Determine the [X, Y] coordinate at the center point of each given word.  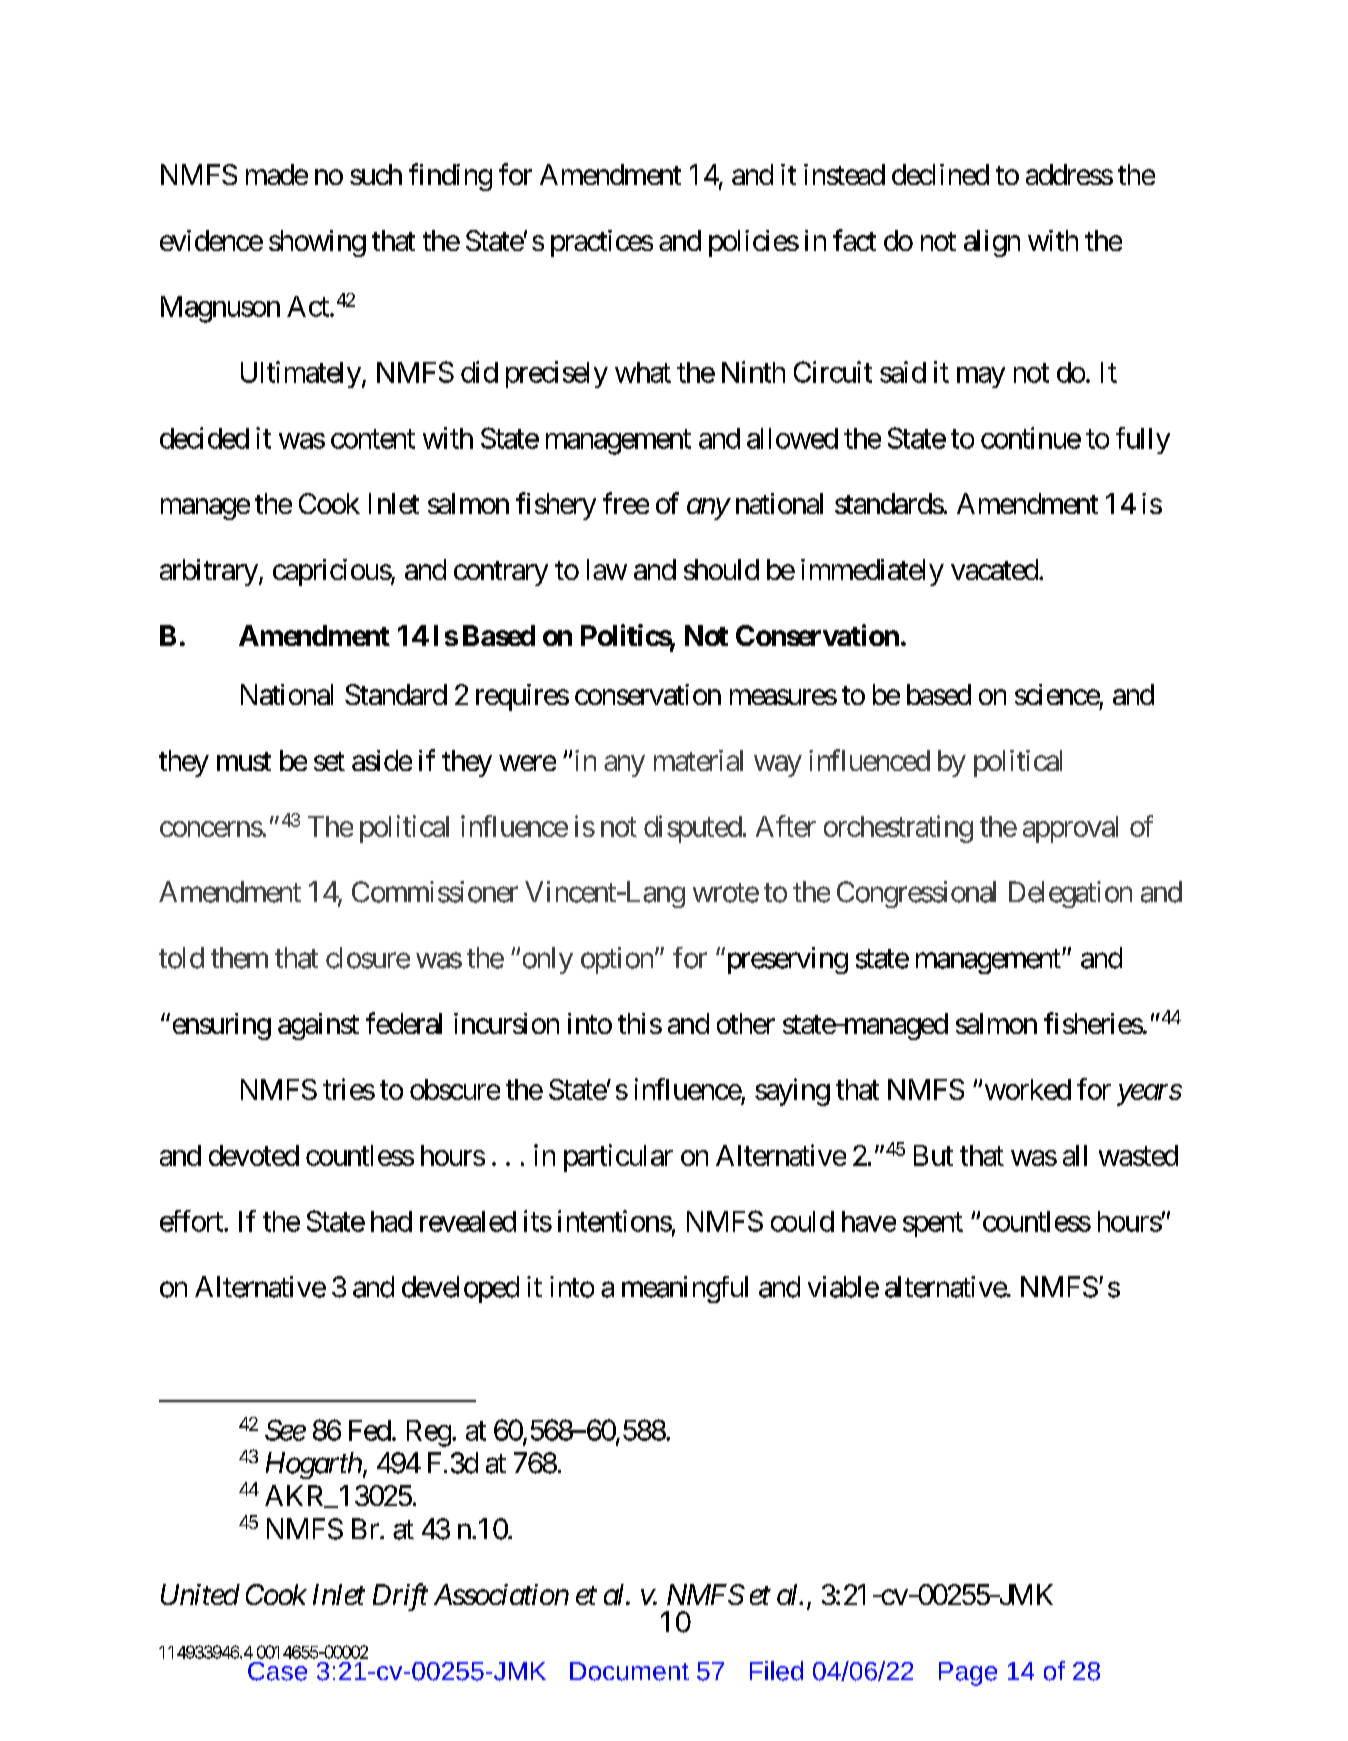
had [391, 1221]
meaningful [685, 1289]
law [607, 569]
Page [968, 1674]
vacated [995, 569]
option [617, 960]
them [239, 958]
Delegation [1070, 894]
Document [629, 1671]
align [992, 243]
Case [277, 1671]
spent [933, 1225]
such [376, 174]
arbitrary [209, 572]
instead [844, 174]
